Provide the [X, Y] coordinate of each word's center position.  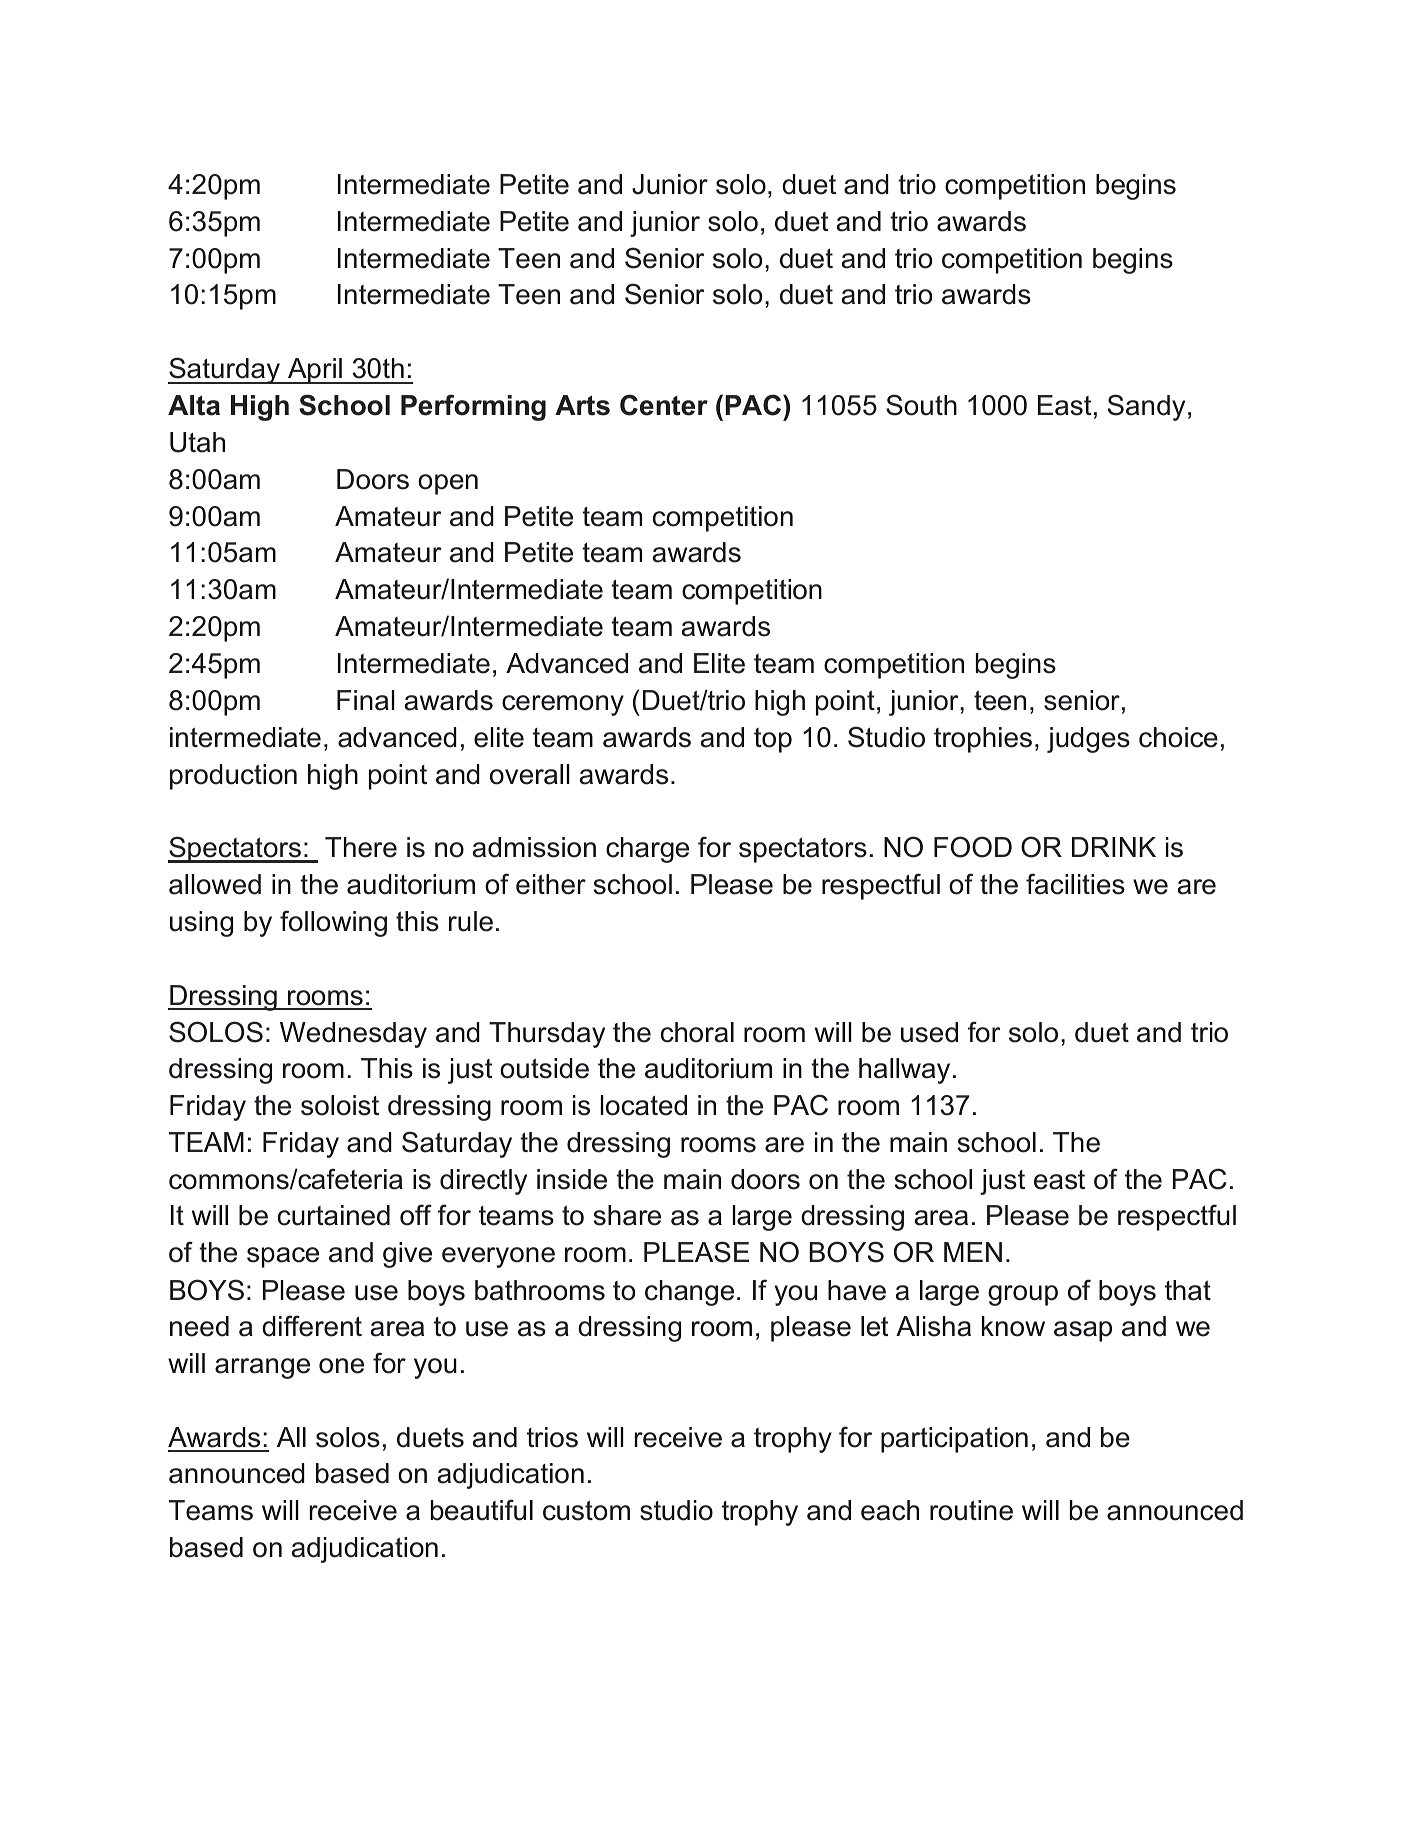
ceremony [563, 705]
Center [664, 405]
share [627, 1215]
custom [586, 1511]
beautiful [482, 1510]
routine [971, 1510]
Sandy [1146, 407]
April [315, 371]
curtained [334, 1215]
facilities [1075, 884]
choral [697, 1032]
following [333, 923]
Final [366, 700]
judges [1088, 740]
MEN [973, 1252]
